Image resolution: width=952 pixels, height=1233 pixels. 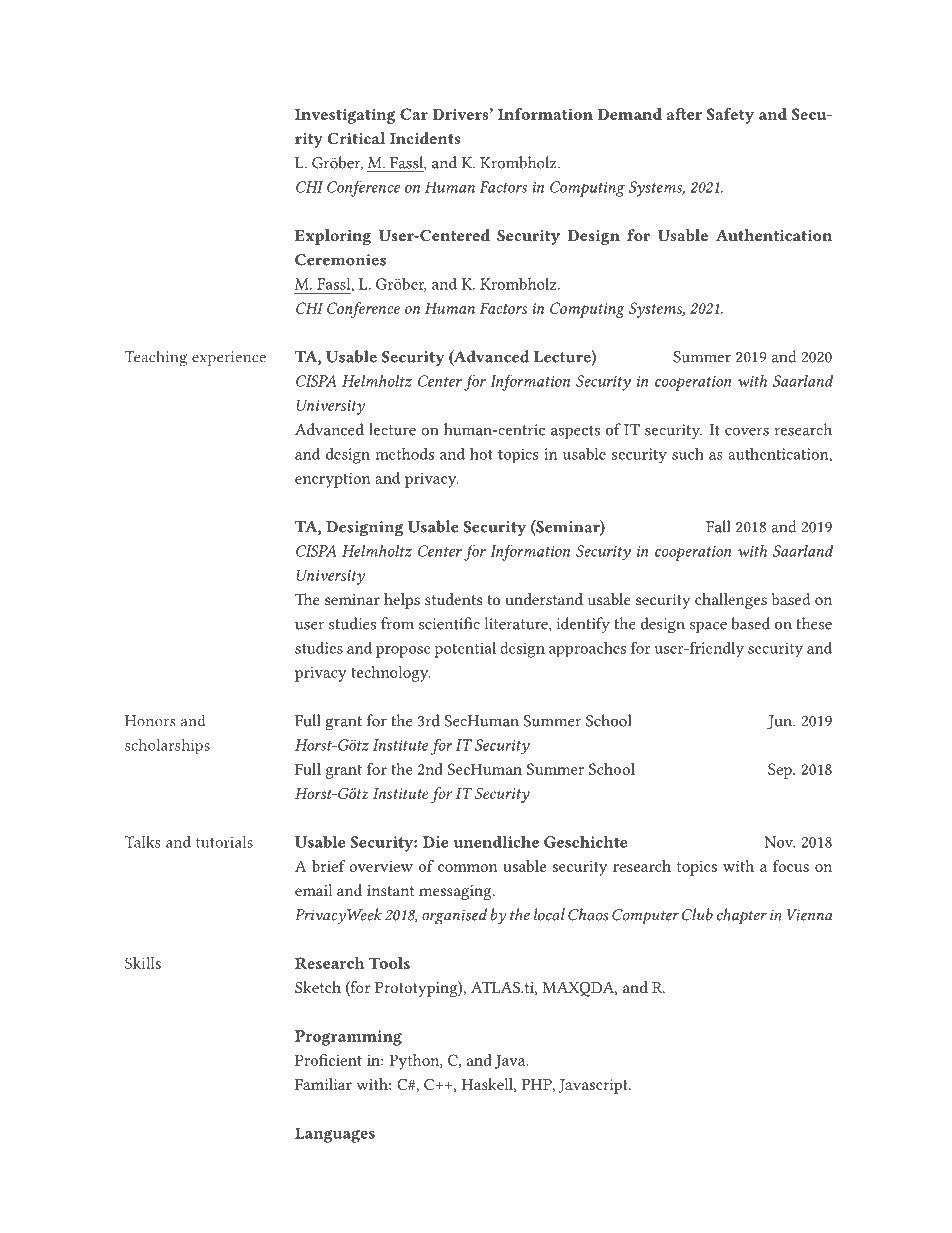 What do you see at coordinates (747, 432) in the screenshot?
I see `covers` at bounding box center [747, 432].
